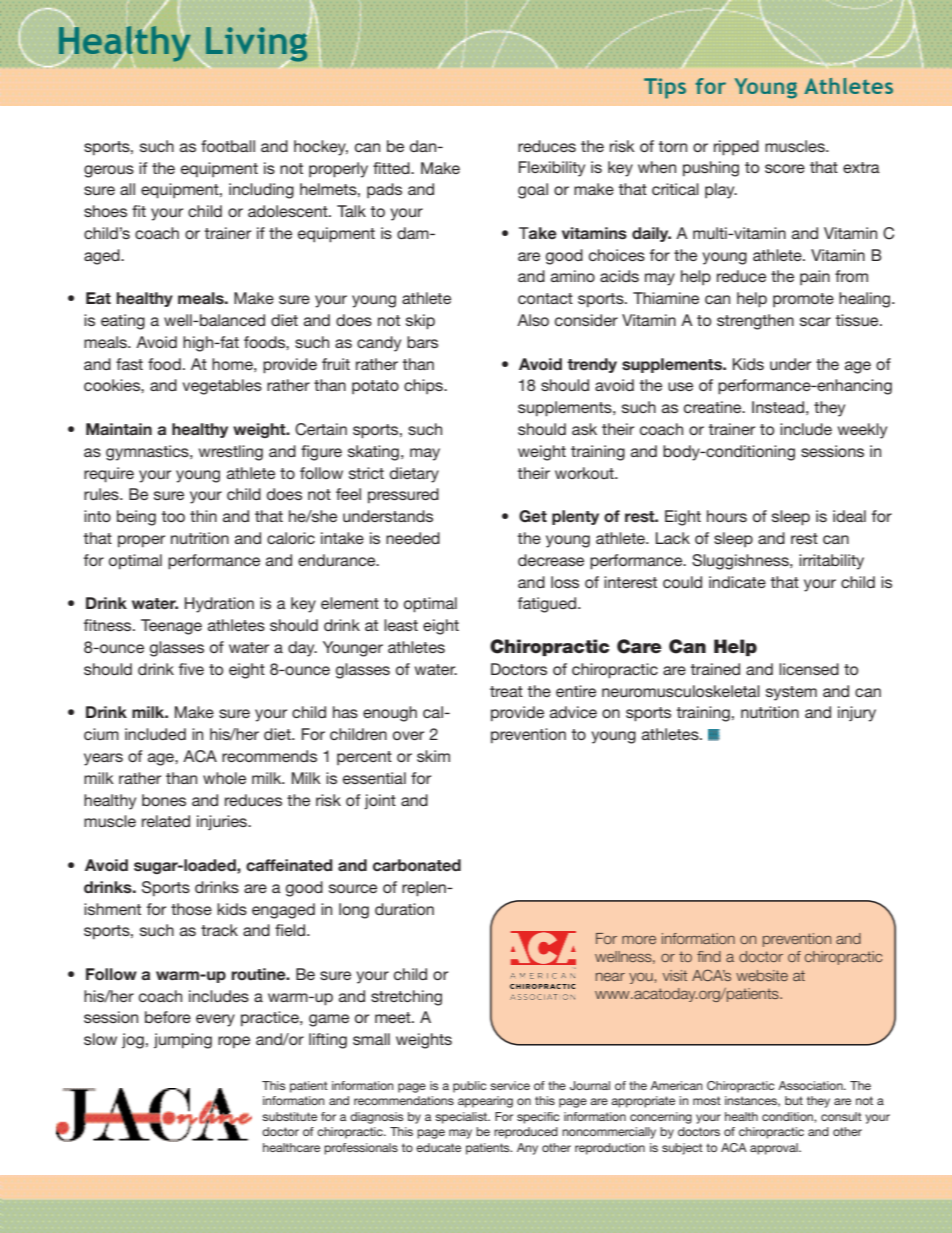 This screenshot has width=952, height=1233. I want to click on system, so click(791, 693).
